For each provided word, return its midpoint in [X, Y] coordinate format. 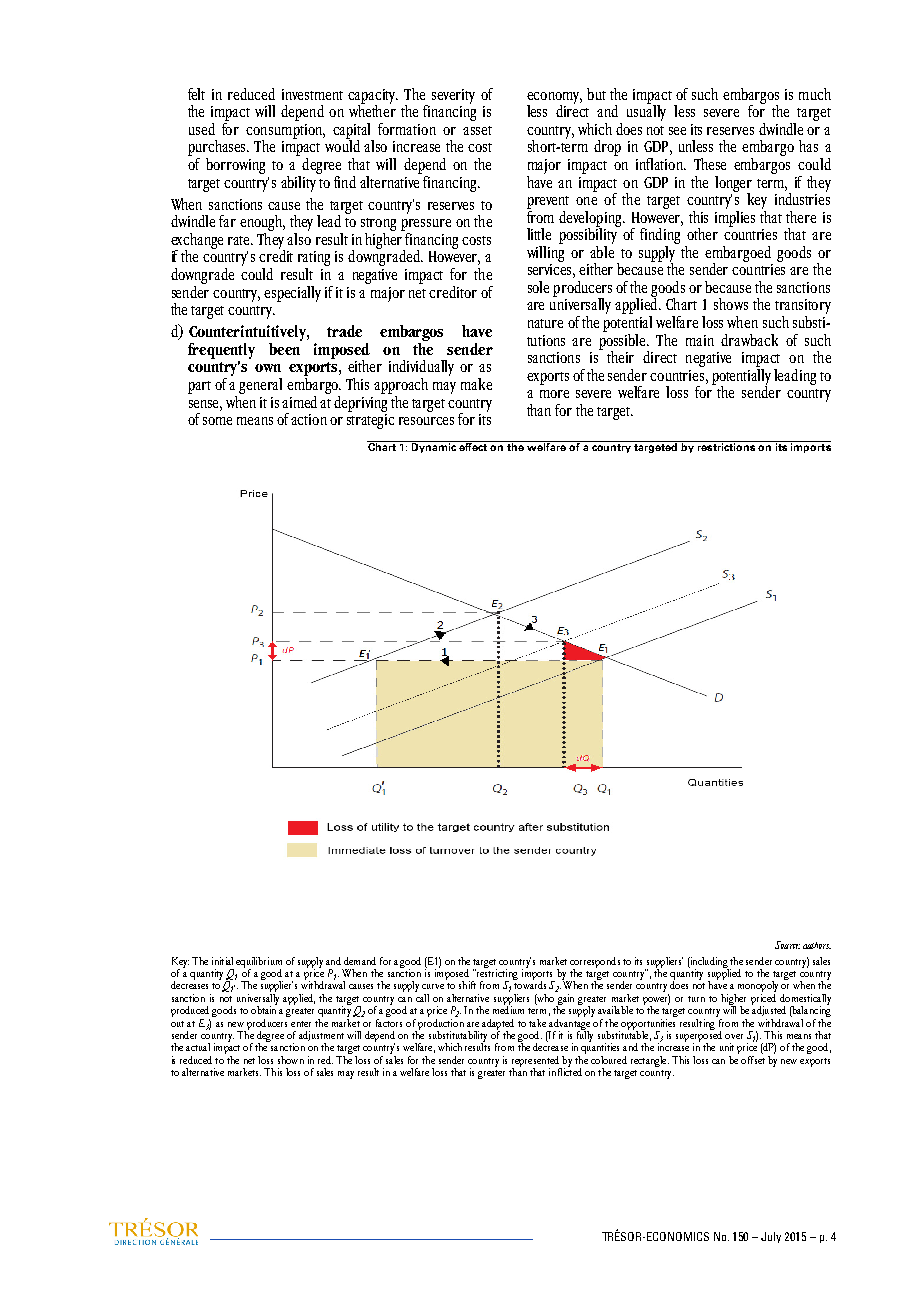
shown [291, 1060]
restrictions [726, 446]
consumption [285, 132]
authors [817, 945]
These [710, 164]
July [771, 1237]
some [217, 421]
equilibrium [259, 963]
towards [529, 984]
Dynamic [434, 447]
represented [536, 1062]
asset [477, 130]
